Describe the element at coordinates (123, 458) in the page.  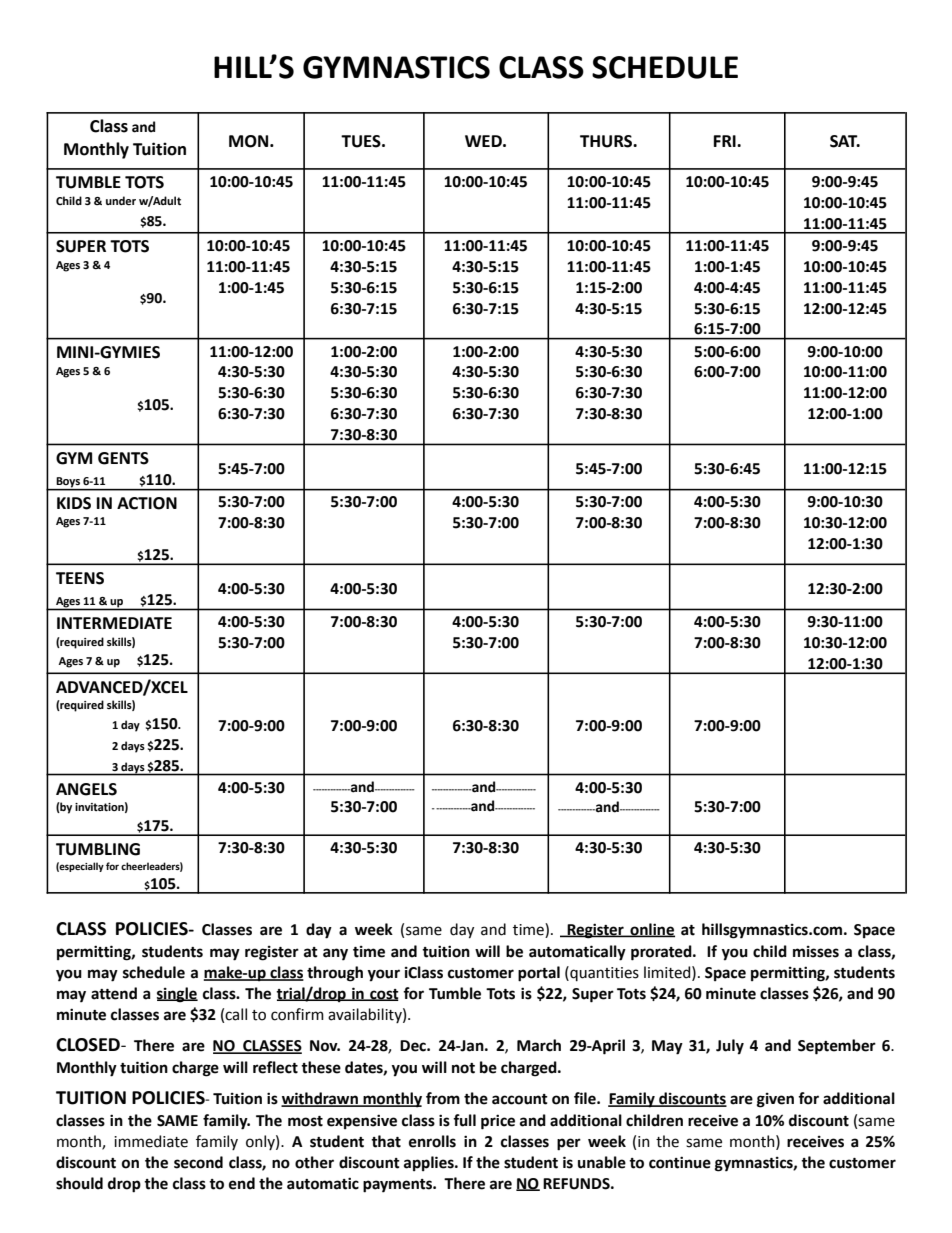
I see `GENTS` at that location.
